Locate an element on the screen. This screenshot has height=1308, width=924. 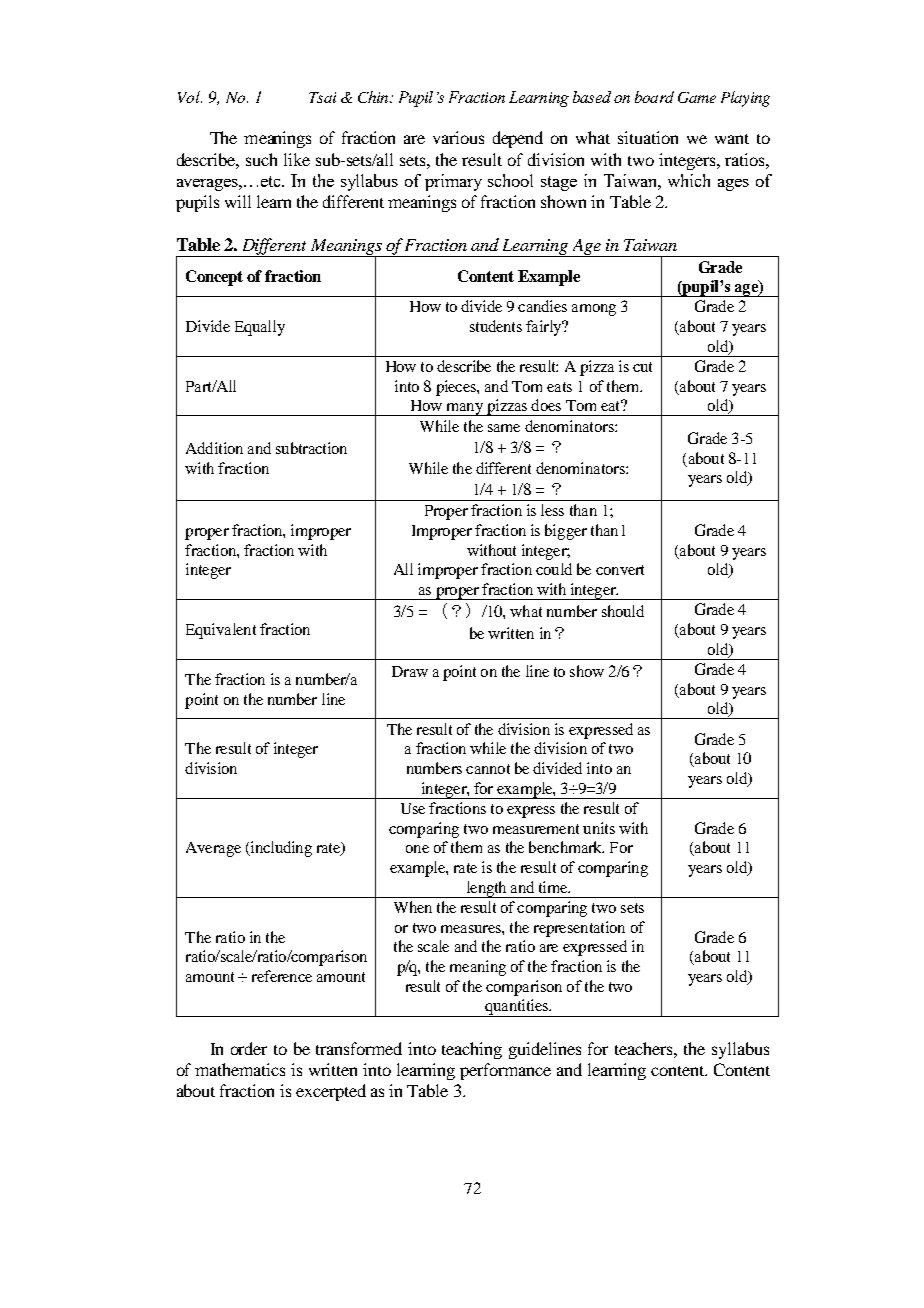
such is located at coordinates (261, 159).
